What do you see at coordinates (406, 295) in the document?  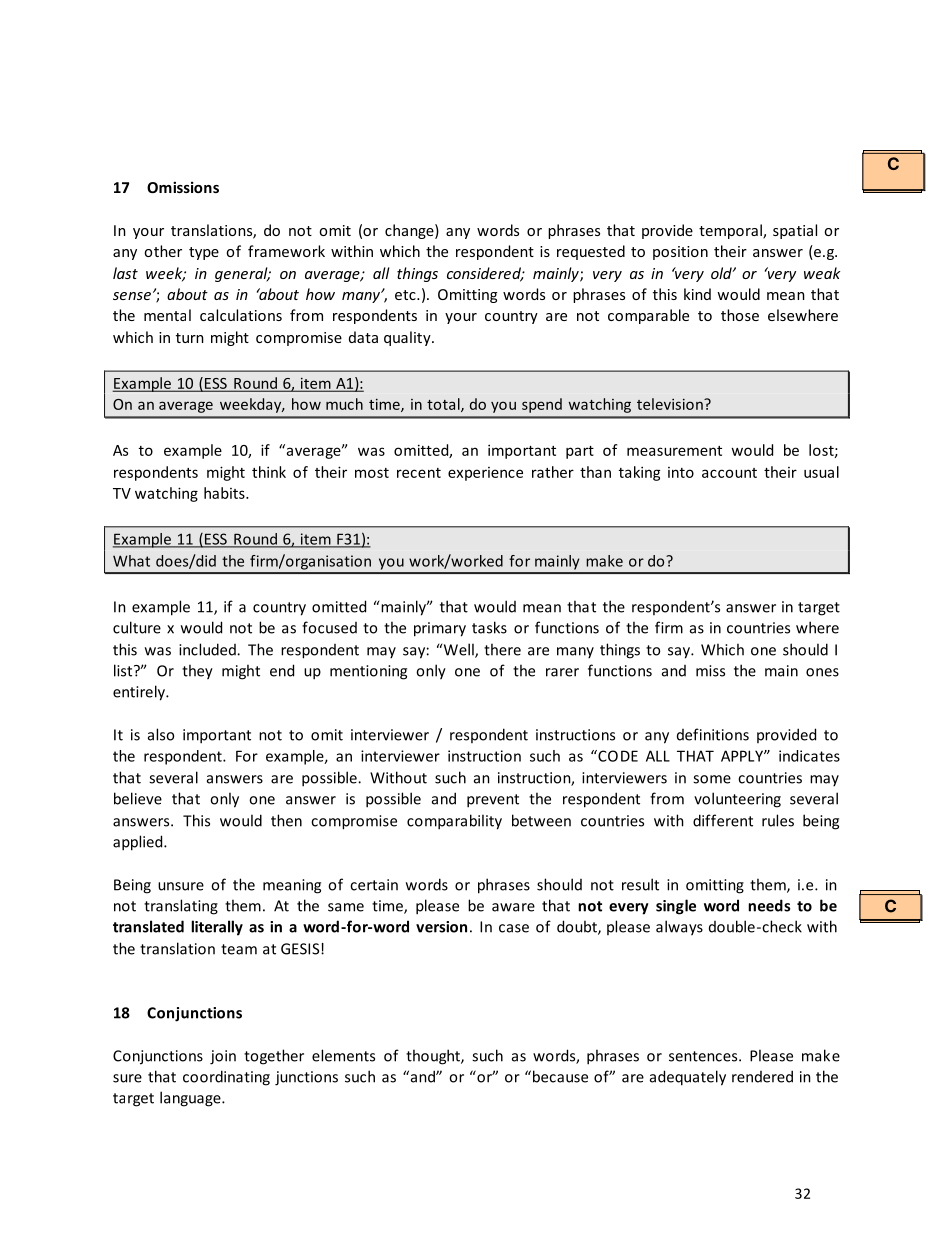 I see `etc` at bounding box center [406, 295].
